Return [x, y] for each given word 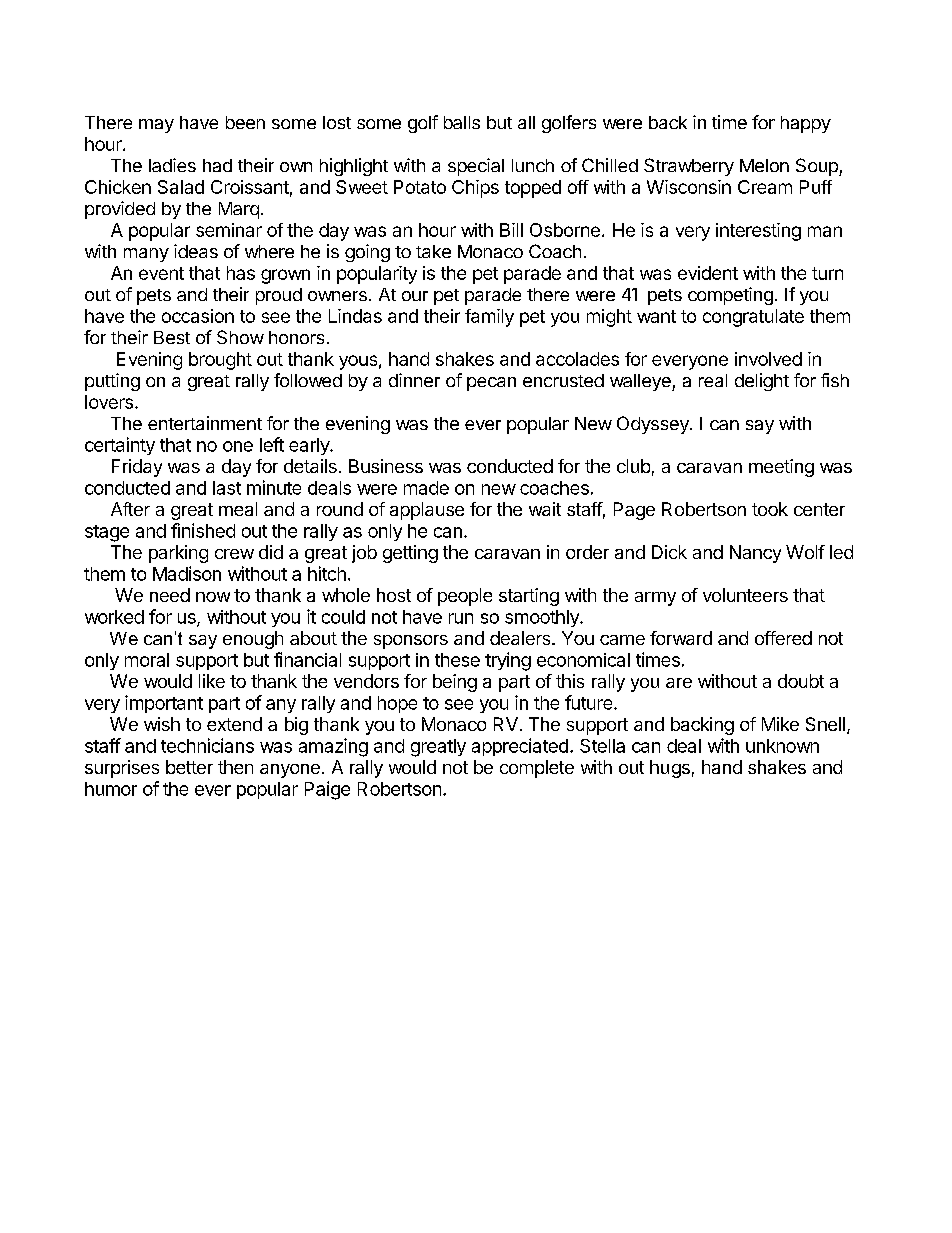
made [426, 488]
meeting [781, 468]
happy [806, 124]
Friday [137, 468]
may [156, 126]
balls [462, 122]
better [189, 767]
